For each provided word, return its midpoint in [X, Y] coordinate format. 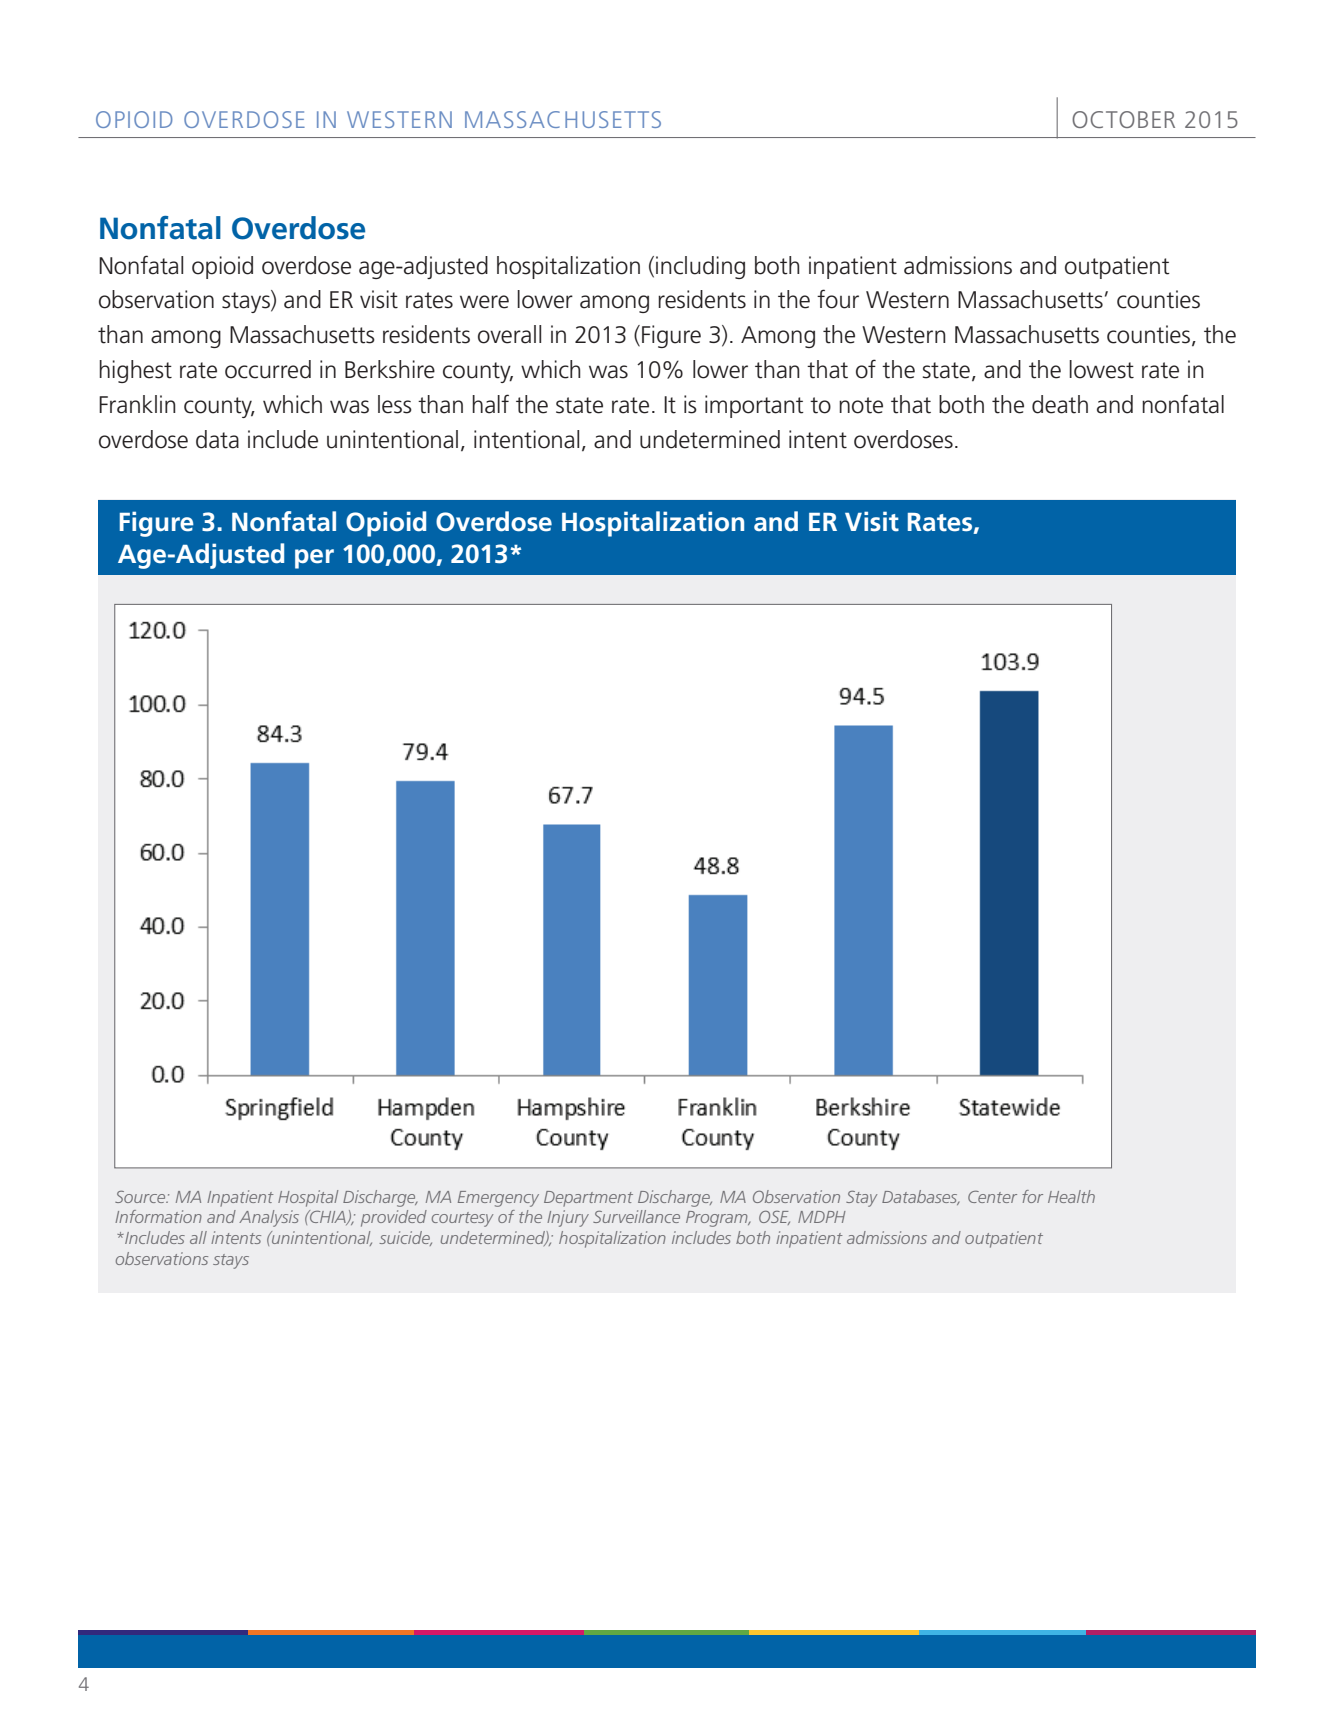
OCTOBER [1123, 119]
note [861, 405]
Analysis [269, 1218]
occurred [268, 369]
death [1060, 404]
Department [588, 1199]
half [490, 404]
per [314, 559]
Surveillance [636, 1216]
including [700, 267]
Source [141, 1197]
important [754, 406]
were [484, 302]
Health [1071, 1196]
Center [992, 1197]
